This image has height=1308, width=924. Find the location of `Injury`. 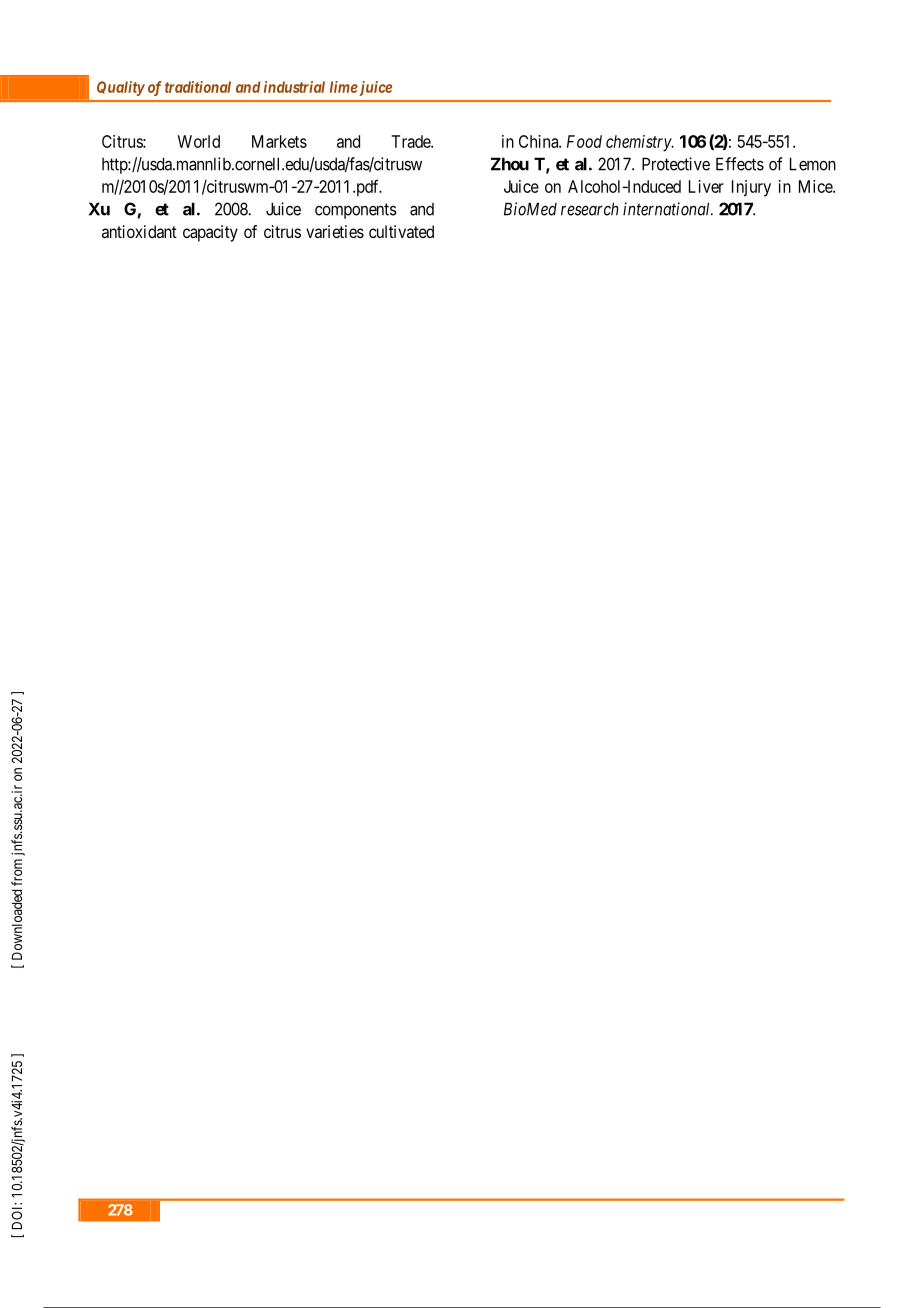

Injury is located at coordinates (751, 188).
